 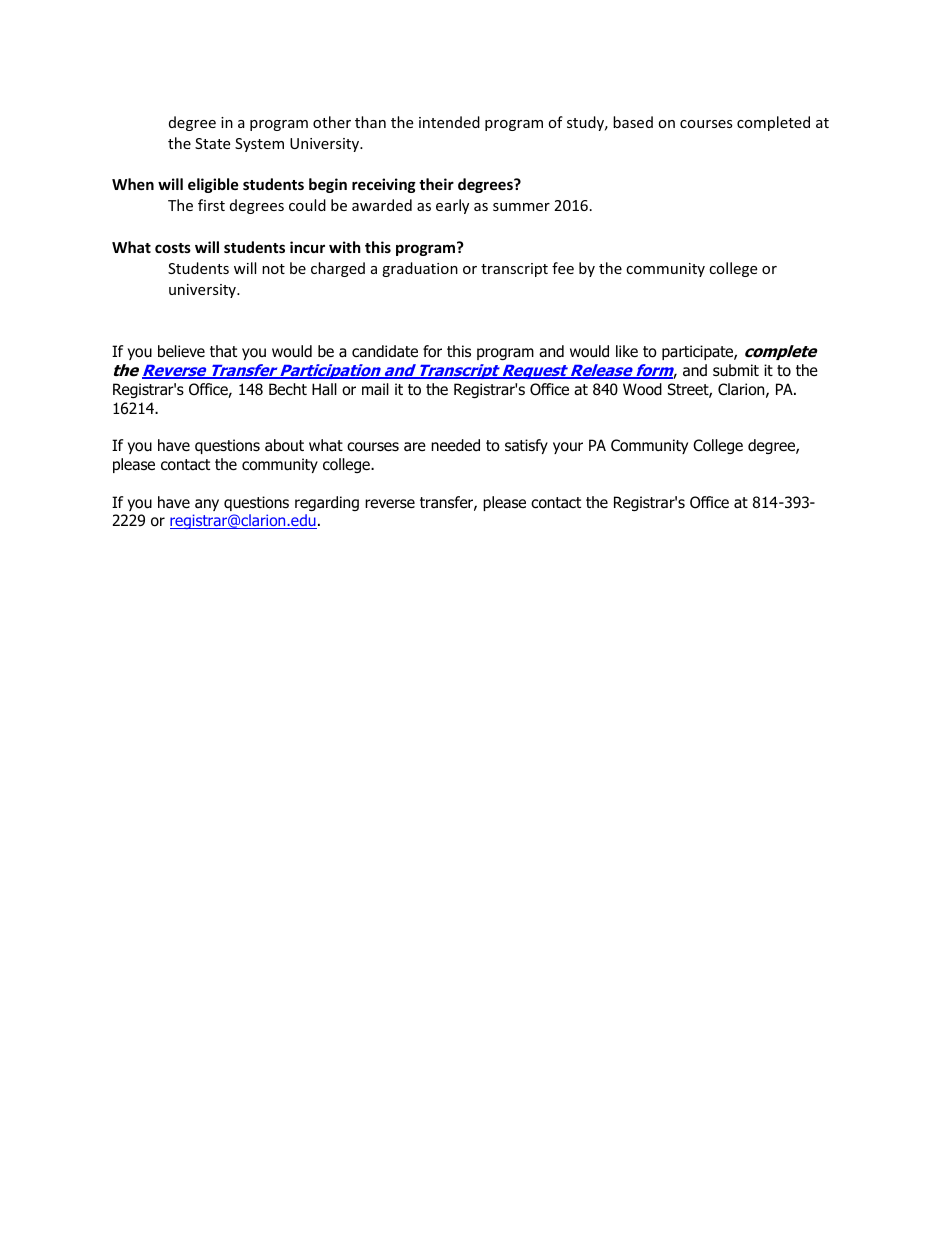 What do you see at coordinates (633, 122) in the page?
I see `based` at bounding box center [633, 122].
